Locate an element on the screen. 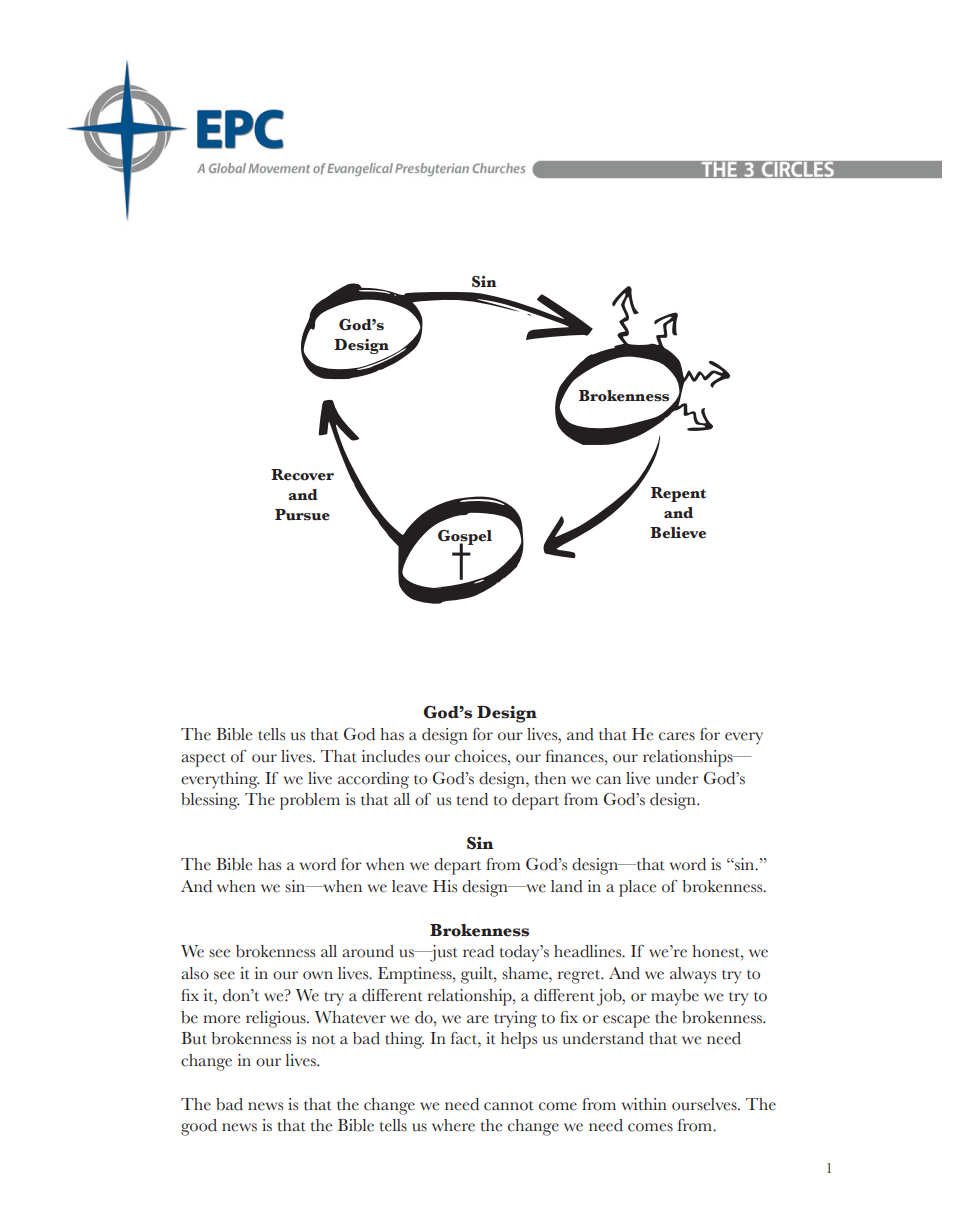  good is located at coordinates (199, 1127).
